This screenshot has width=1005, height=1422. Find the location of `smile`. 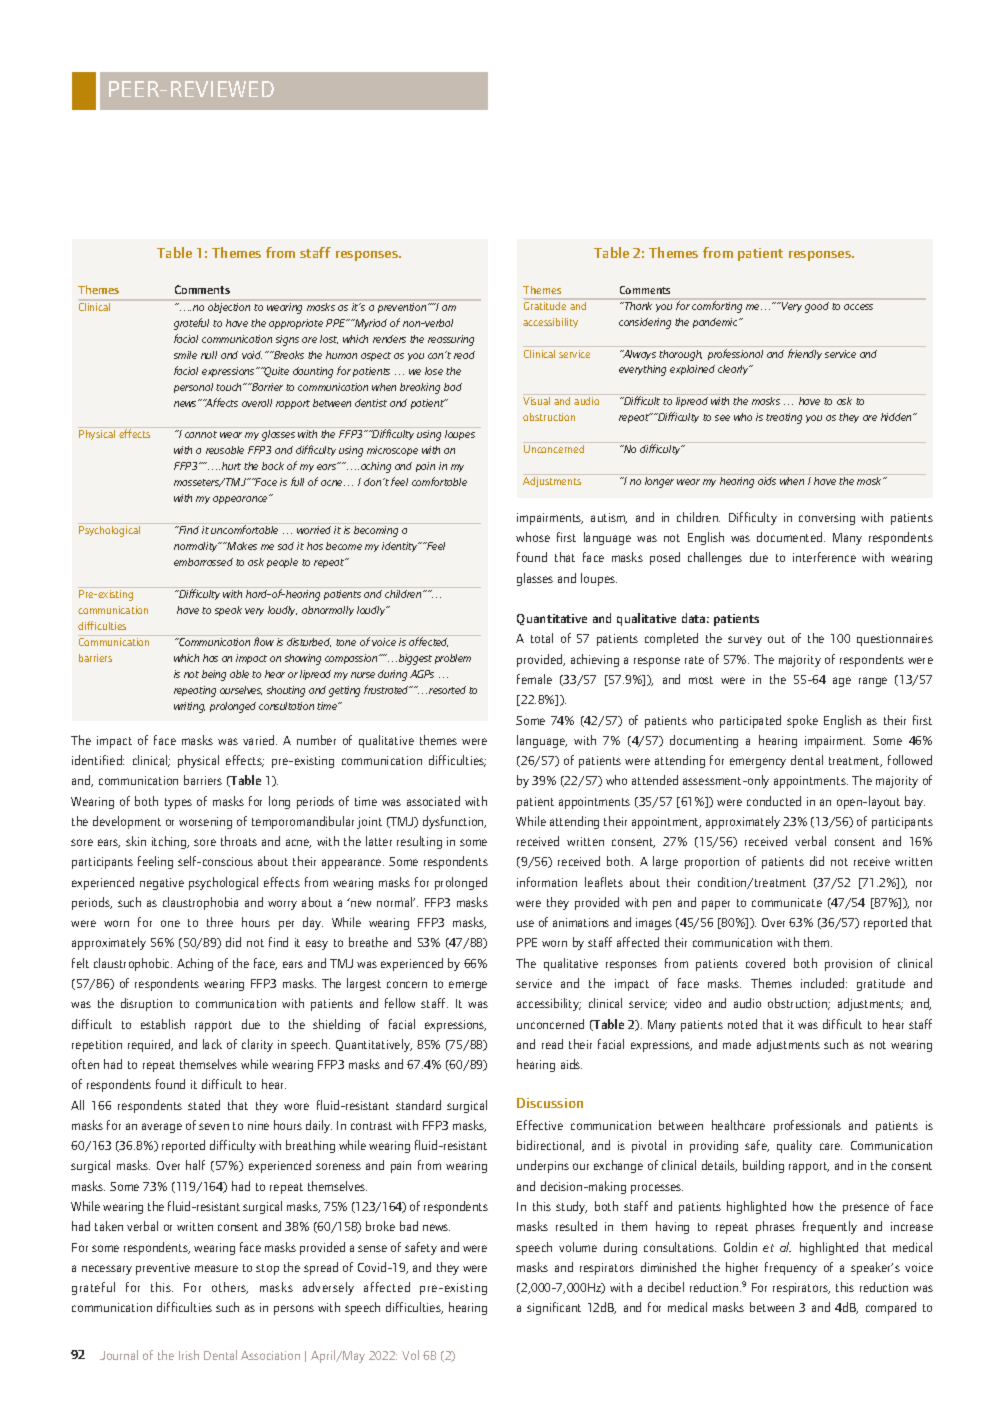

smile is located at coordinates (185, 355).
